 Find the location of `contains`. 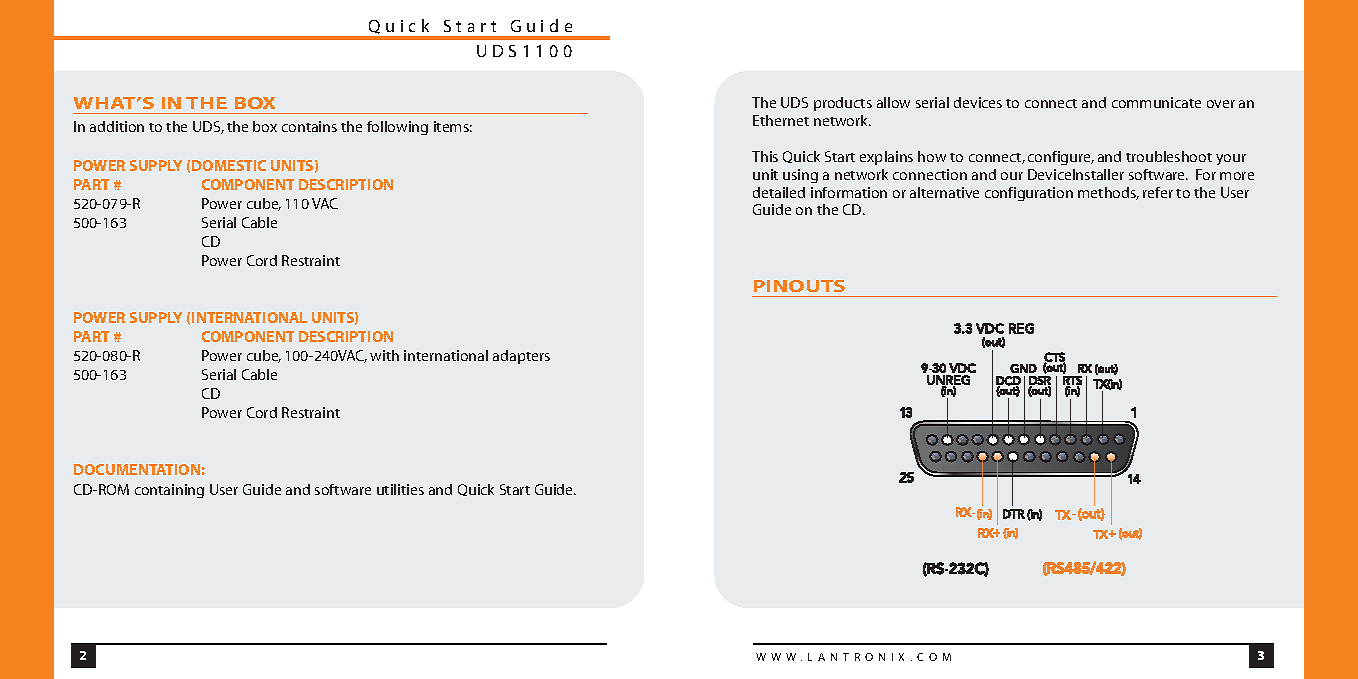

contains is located at coordinates (309, 126).
